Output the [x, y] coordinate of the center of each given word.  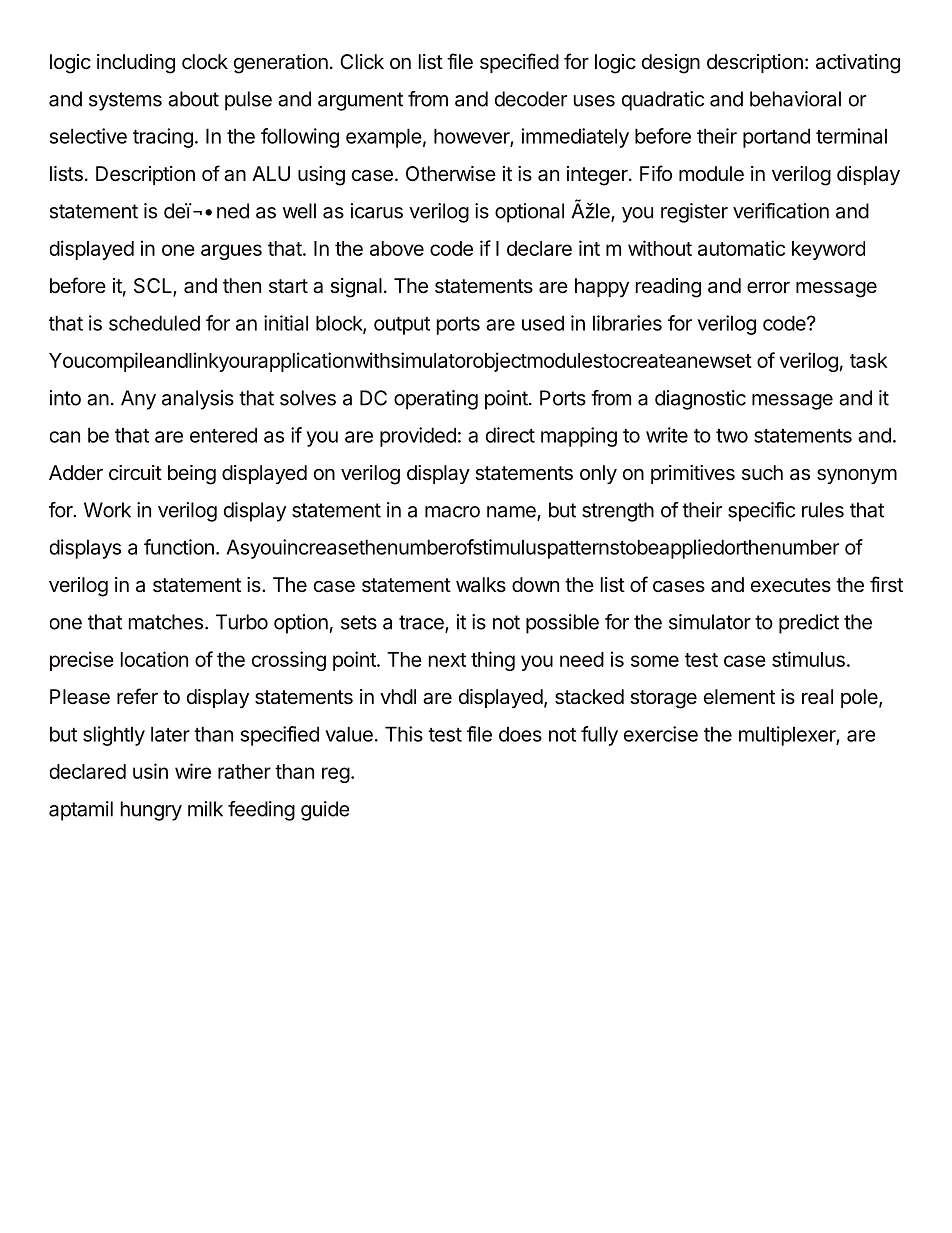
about [193, 99]
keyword [828, 250]
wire [193, 771]
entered [223, 435]
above [397, 248]
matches [166, 622]
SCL [154, 287]
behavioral [795, 99]
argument [360, 101]
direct [510, 435]
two [732, 436]
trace [422, 623]
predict [809, 624]
